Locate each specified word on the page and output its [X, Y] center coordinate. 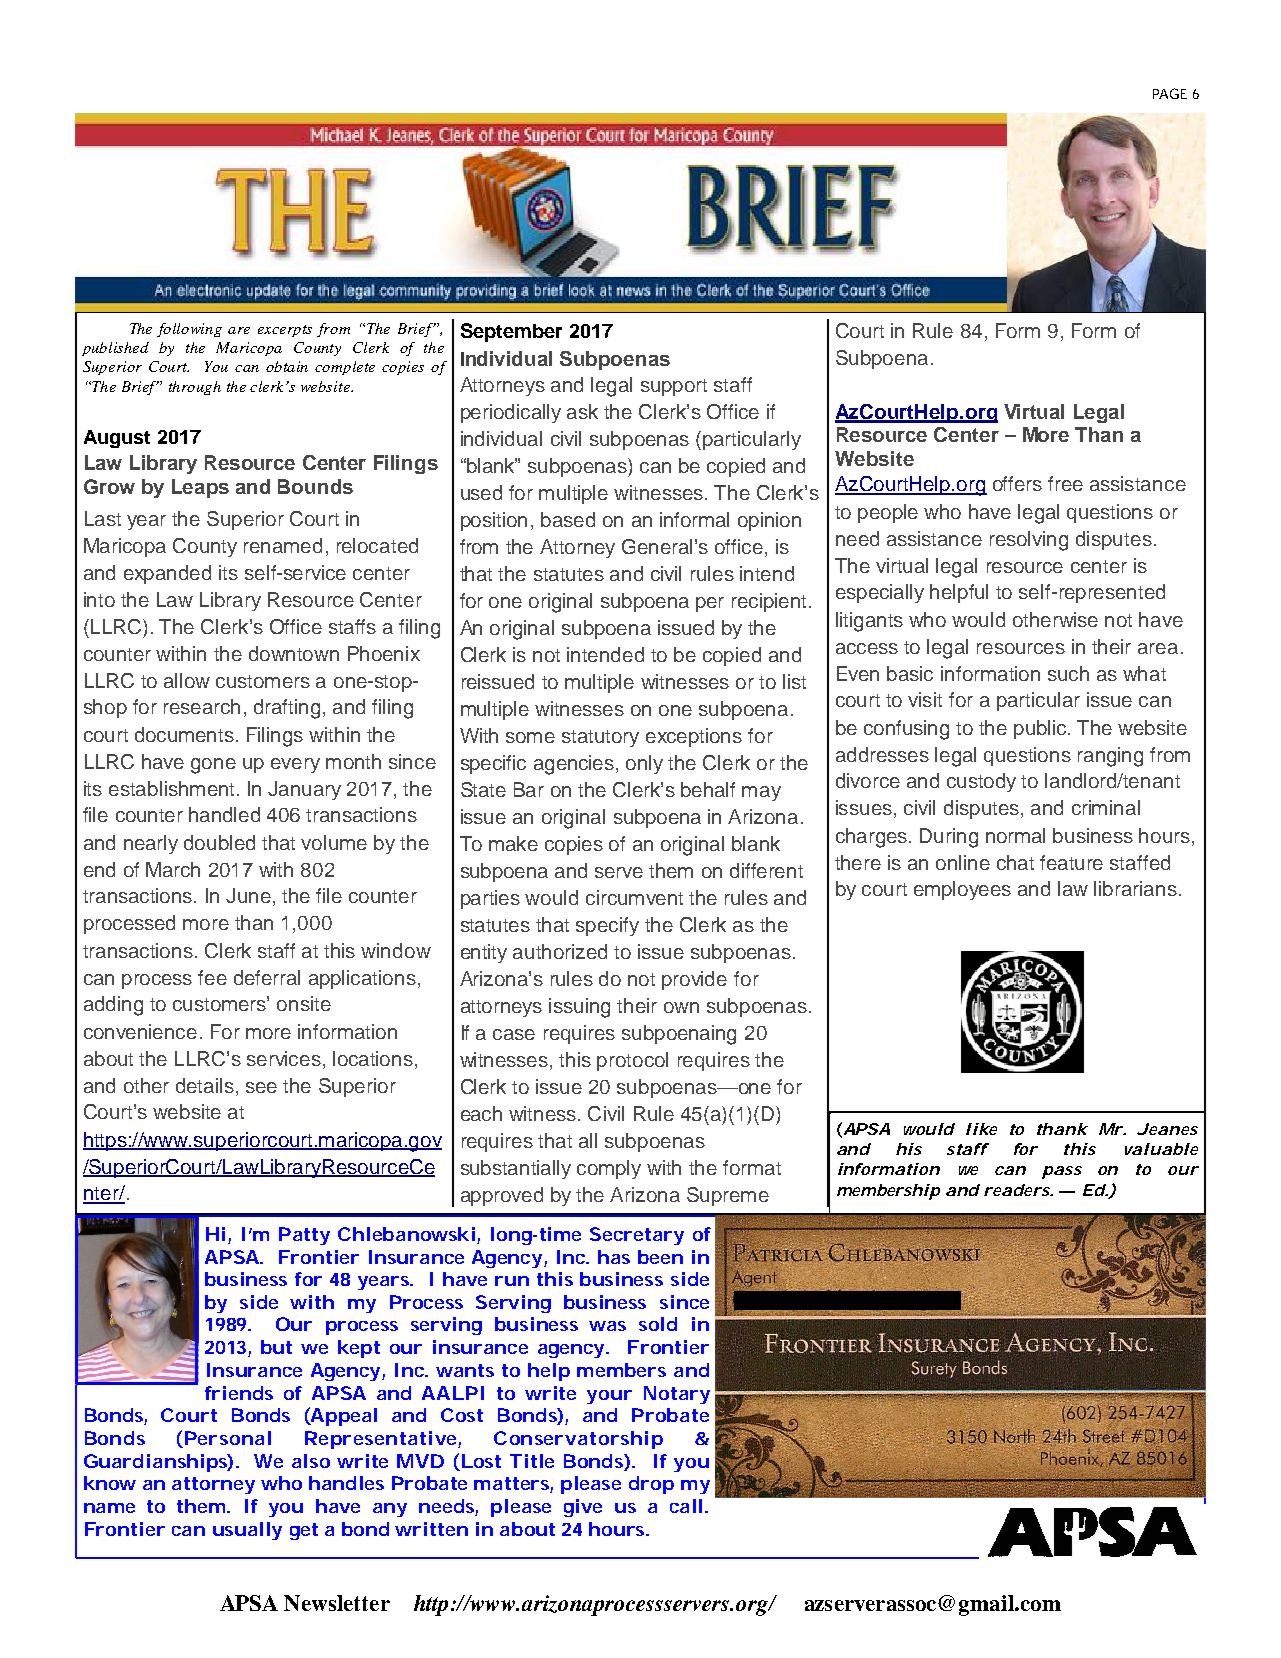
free [1065, 483]
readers [1018, 1190]
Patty [304, 1236]
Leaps [200, 488]
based [568, 519]
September [511, 332]
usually [247, 1531]
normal [1015, 835]
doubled [219, 842]
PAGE [1170, 93]
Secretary [637, 1236]
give [583, 1508]
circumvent [634, 897]
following [189, 330]
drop [651, 1485]
